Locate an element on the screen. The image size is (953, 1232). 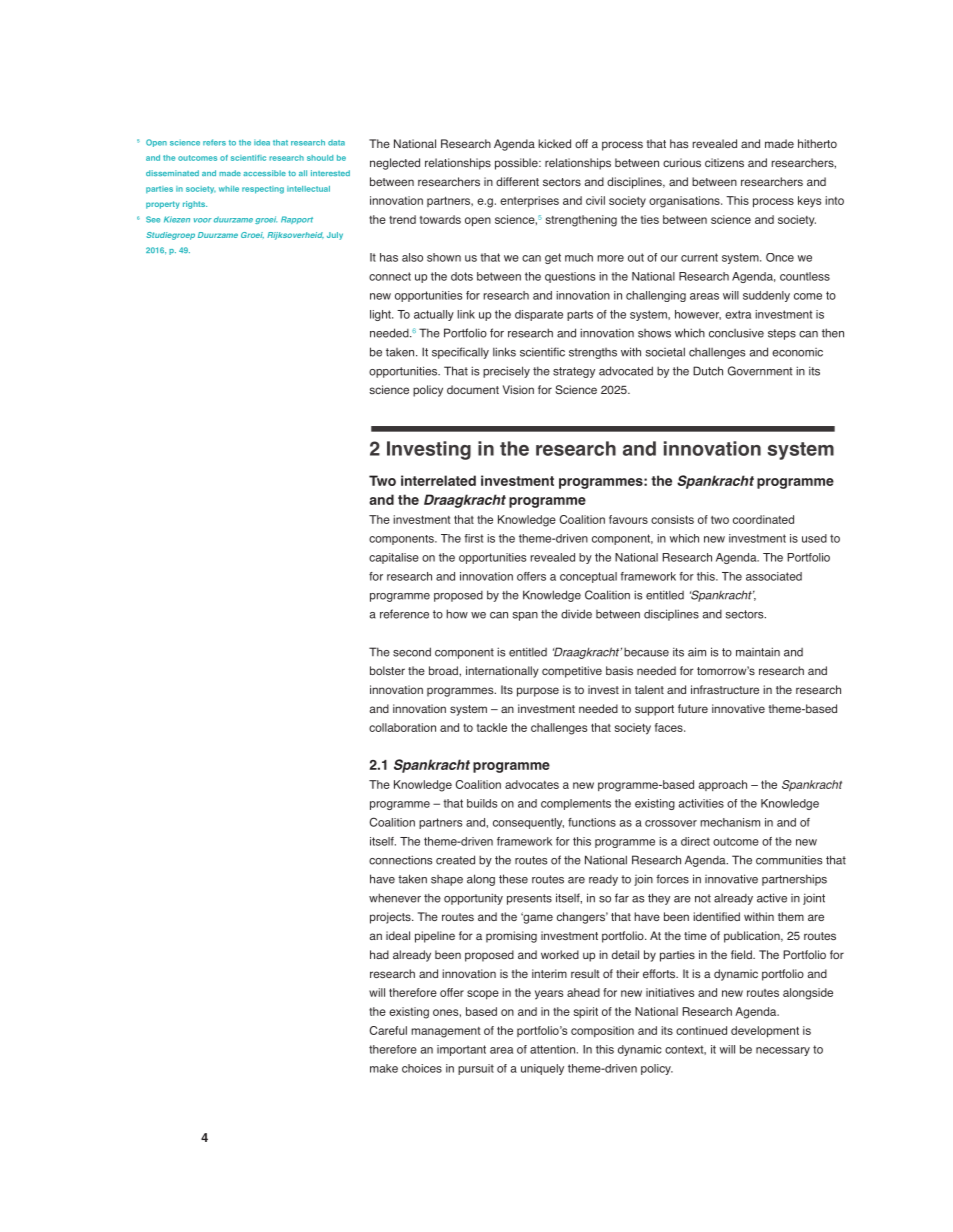
citizens is located at coordinates (724, 162).
